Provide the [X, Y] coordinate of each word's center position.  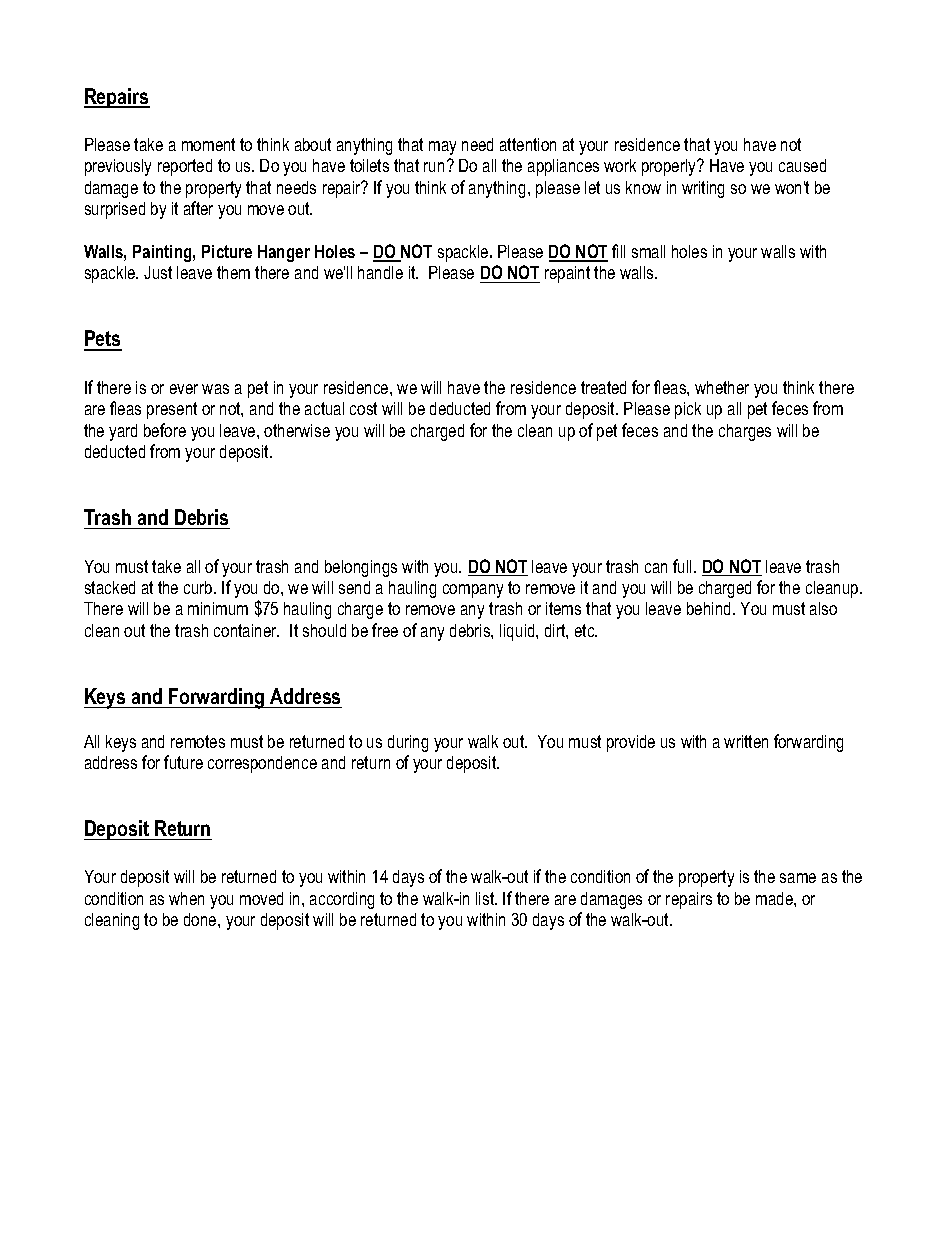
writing [703, 189]
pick [688, 410]
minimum [218, 608]
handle [380, 272]
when [186, 898]
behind [710, 608]
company [473, 591]
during [408, 743]
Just [158, 272]
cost [363, 408]
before [165, 430]
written [746, 741]
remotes [198, 741]
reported [185, 167]
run [434, 167]
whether [722, 387]
